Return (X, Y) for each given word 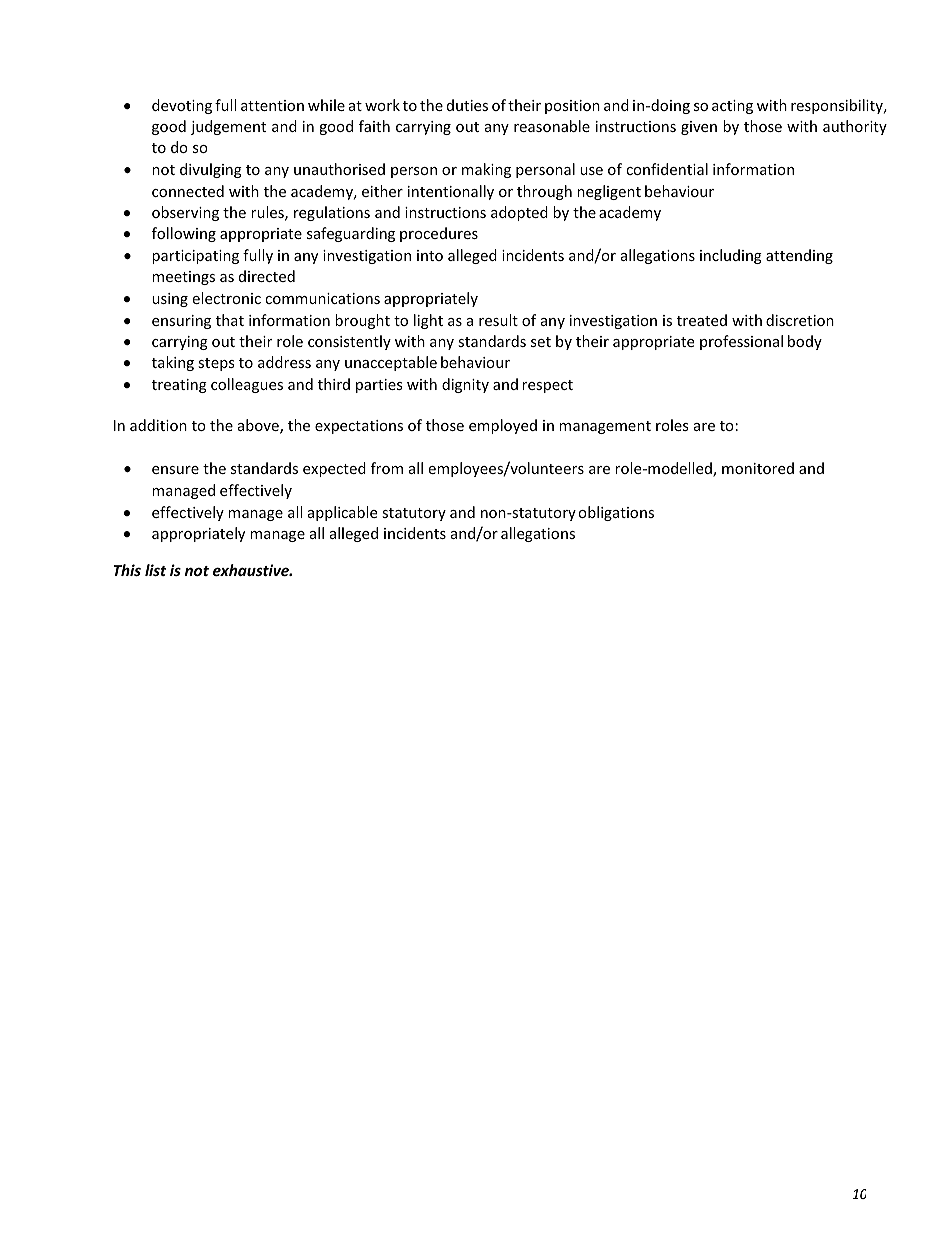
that (230, 320)
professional (741, 342)
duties (467, 105)
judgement (228, 127)
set (541, 342)
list (155, 570)
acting (732, 107)
